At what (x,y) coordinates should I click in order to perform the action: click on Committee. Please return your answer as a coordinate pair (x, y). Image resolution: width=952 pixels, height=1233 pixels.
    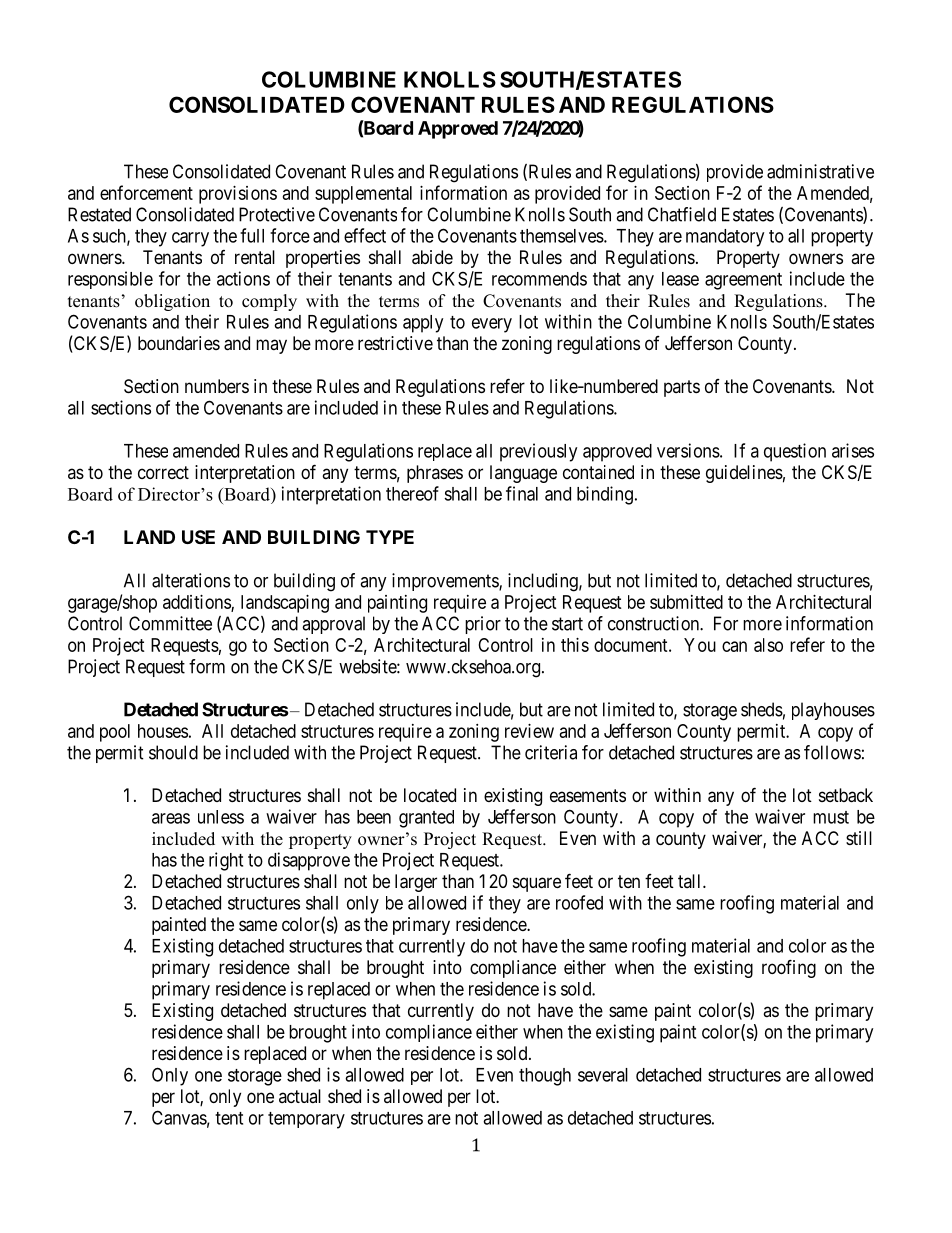
    Looking at the image, I should click on (170, 623).
